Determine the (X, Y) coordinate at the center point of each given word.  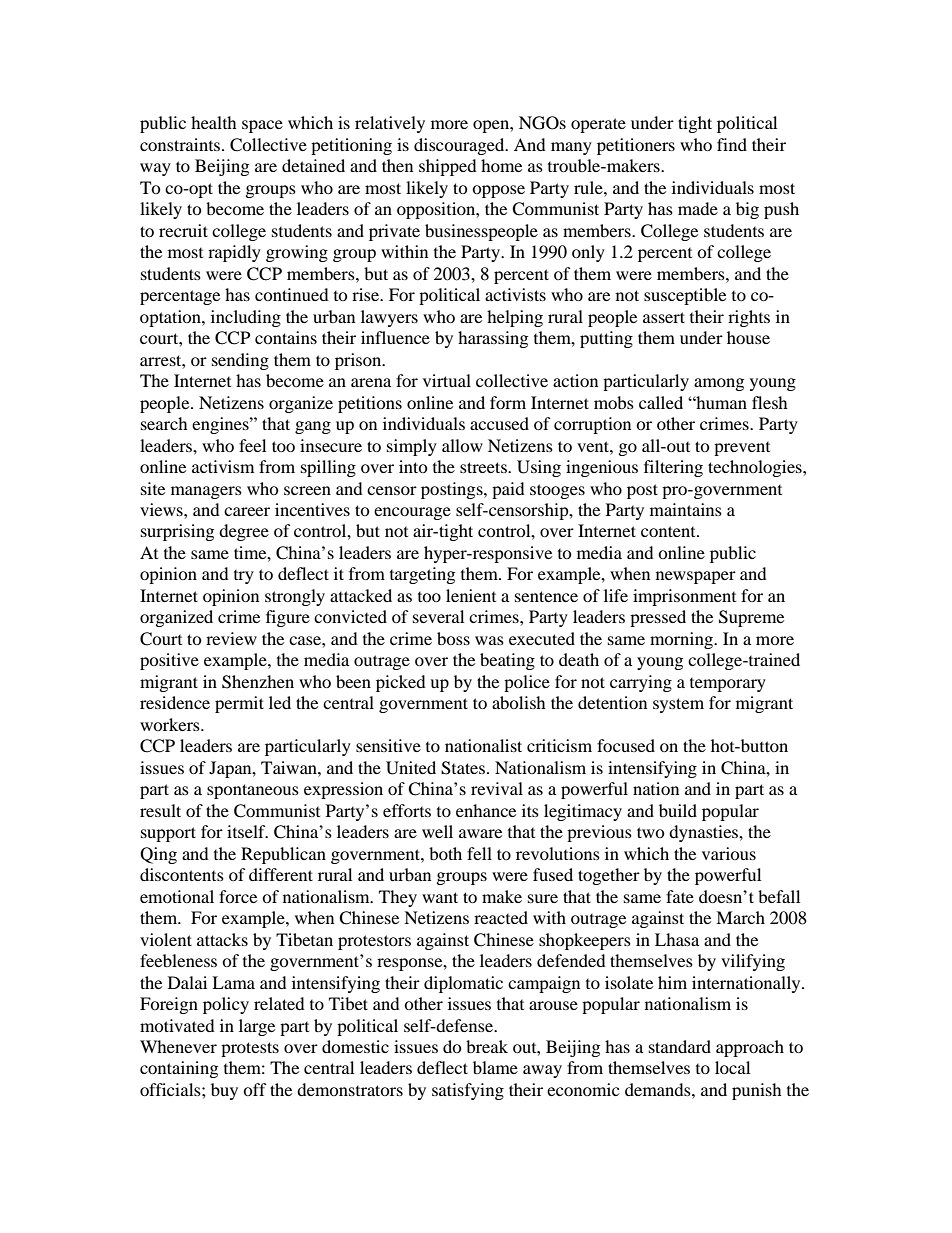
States (463, 768)
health (214, 122)
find (732, 144)
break (487, 1046)
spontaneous (253, 791)
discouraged (460, 146)
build (678, 810)
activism (223, 466)
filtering (673, 468)
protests (250, 1049)
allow (462, 445)
